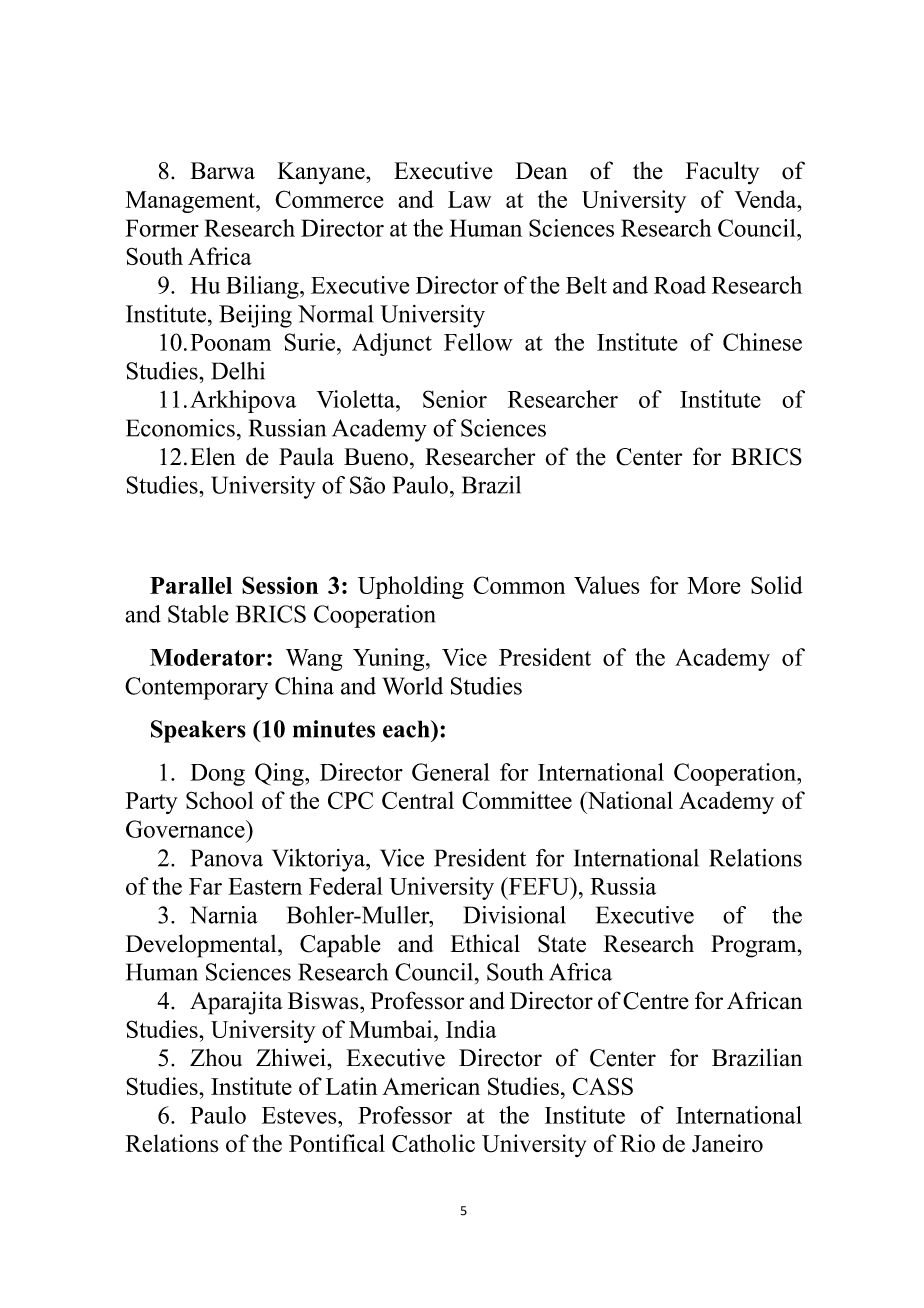 The height and width of the document is (1308, 924). Describe the element at coordinates (196, 688) in the document. I see `Contemporary` at that location.
